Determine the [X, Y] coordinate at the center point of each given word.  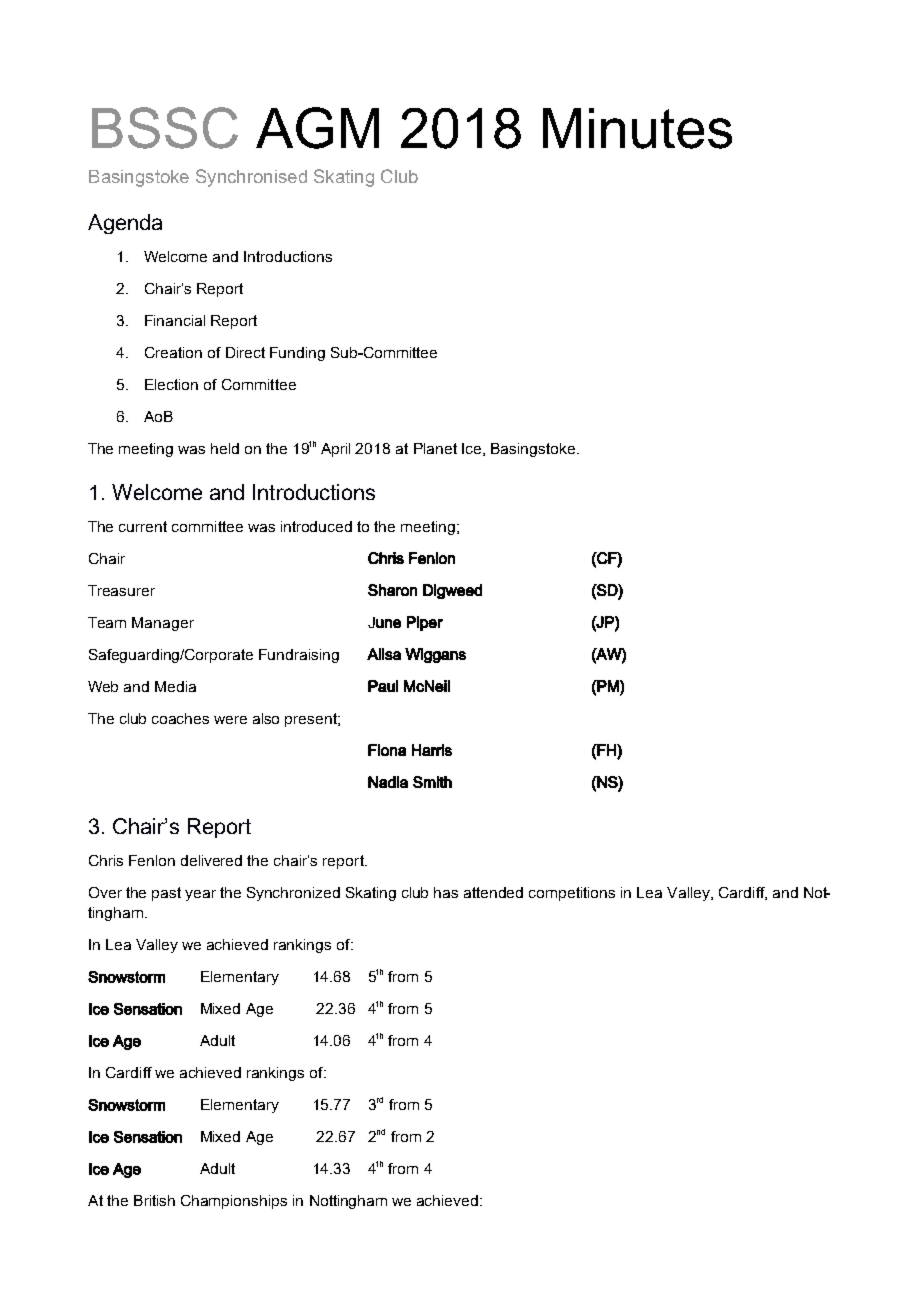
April [335, 450]
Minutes [637, 128]
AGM [317, 128]
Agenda [125, 224]
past [166, 894]
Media [175, 686]
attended [493, 892]
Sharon [392, 590]
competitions [572, 894]
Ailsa [384, 654]
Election [171, 384]
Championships [234, 1202]
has [446, 892]
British [154, 1200]
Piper [425, 623]
